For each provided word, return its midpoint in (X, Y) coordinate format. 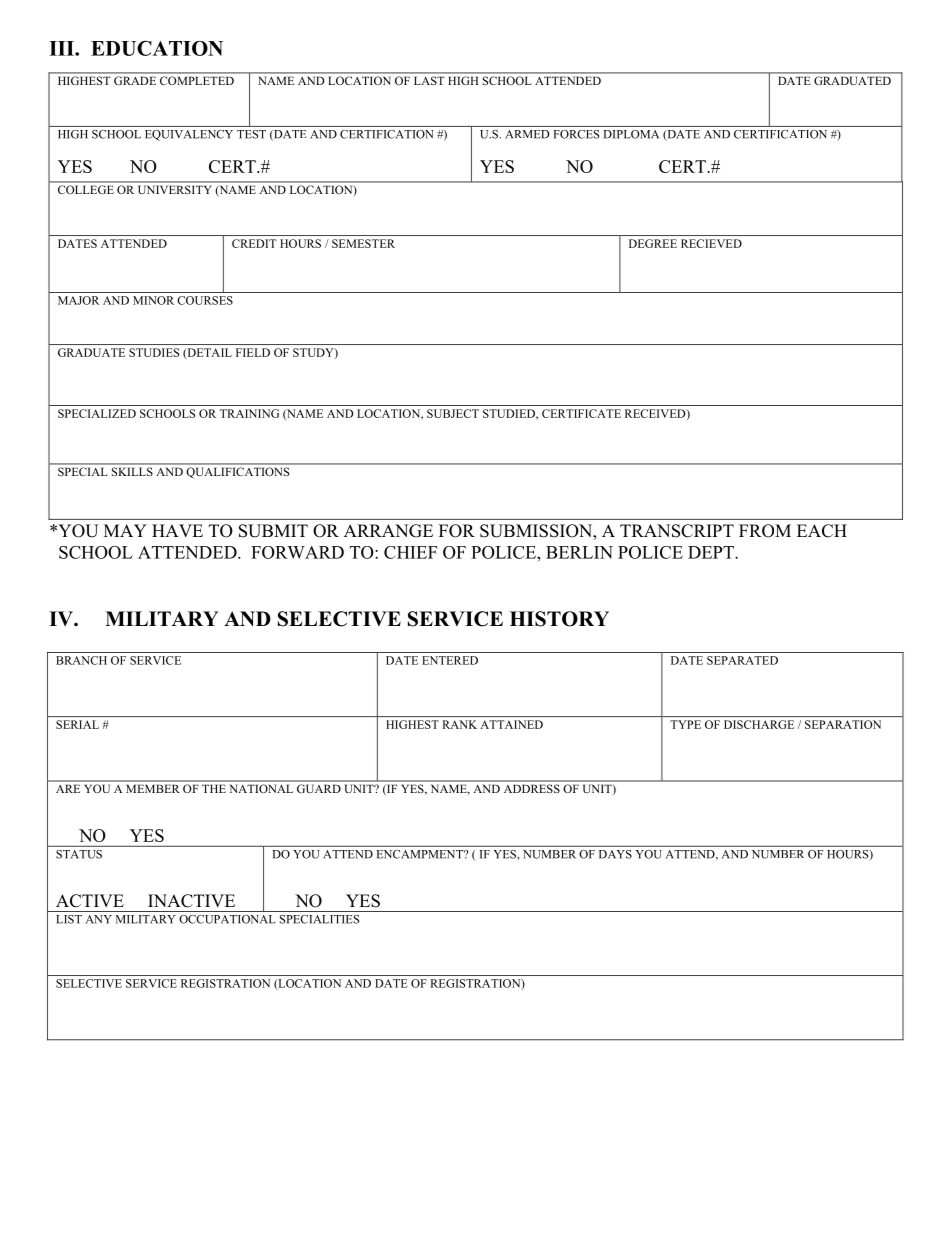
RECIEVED (711, 243)
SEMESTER (363, 243)
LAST (429, 80)
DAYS (615, 854)
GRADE (135, 80)
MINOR (153, 300)
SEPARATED (742, 660)
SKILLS (132, 471)
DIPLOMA (631, 134)
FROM (765, 531)
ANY (99, 919)
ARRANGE (388, 531)
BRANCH (81, 660)
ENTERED (450, 660)
